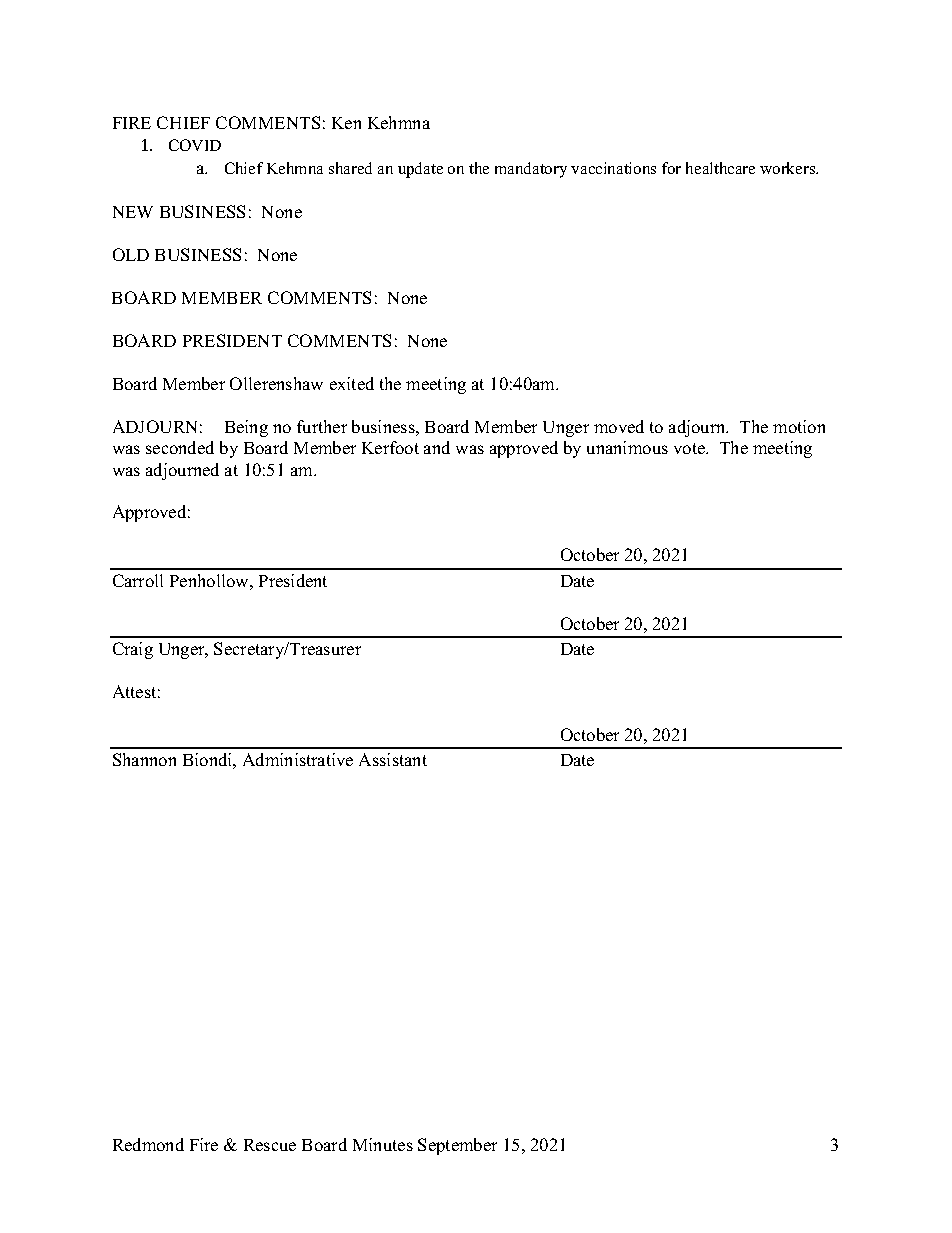 The width and height of the document is (952, 1233). Describe the element at coordinates (531, 170) in the document. I see `mandatory` at that location.
